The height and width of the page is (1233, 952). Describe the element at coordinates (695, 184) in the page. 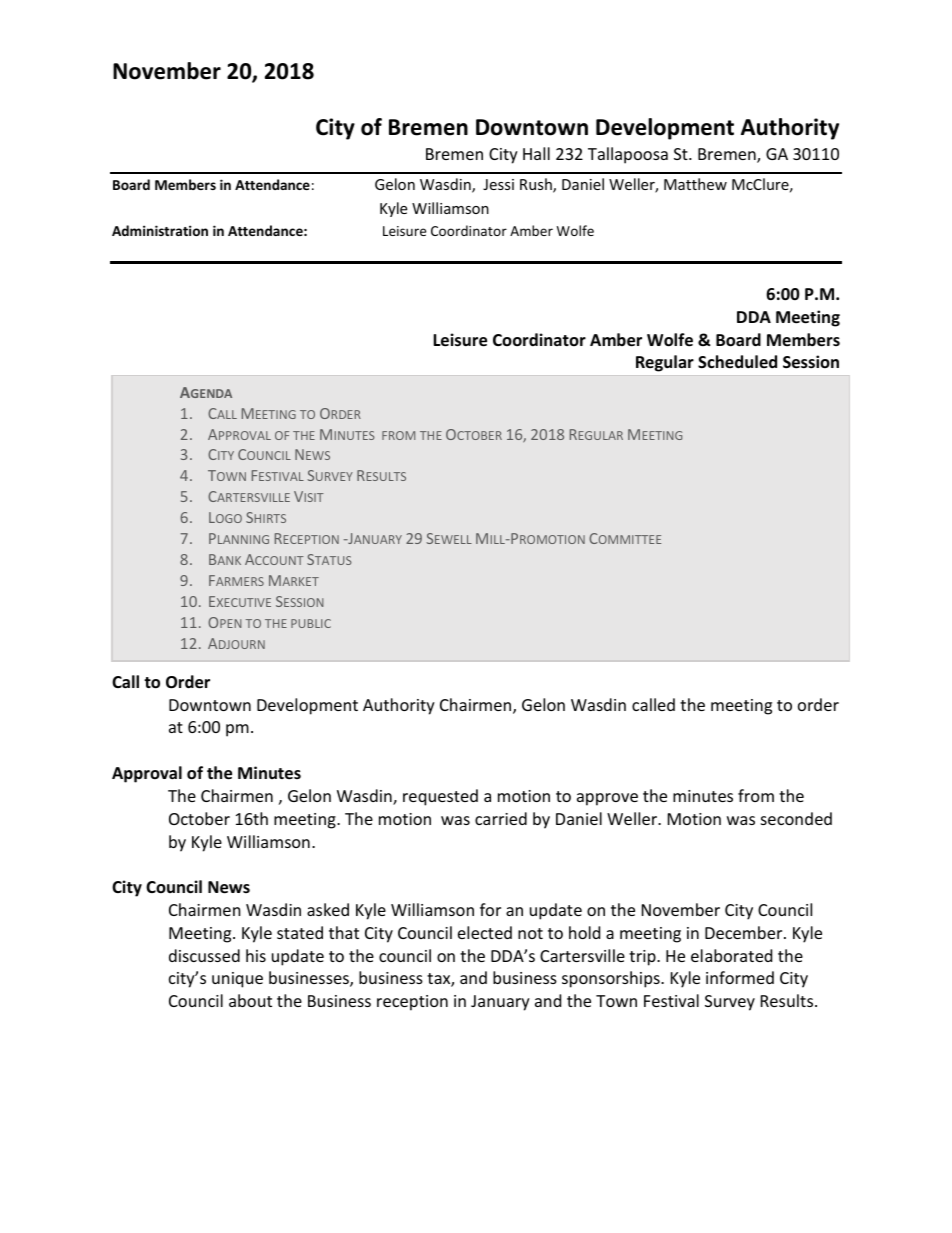

I see `Matthew` at that location.
